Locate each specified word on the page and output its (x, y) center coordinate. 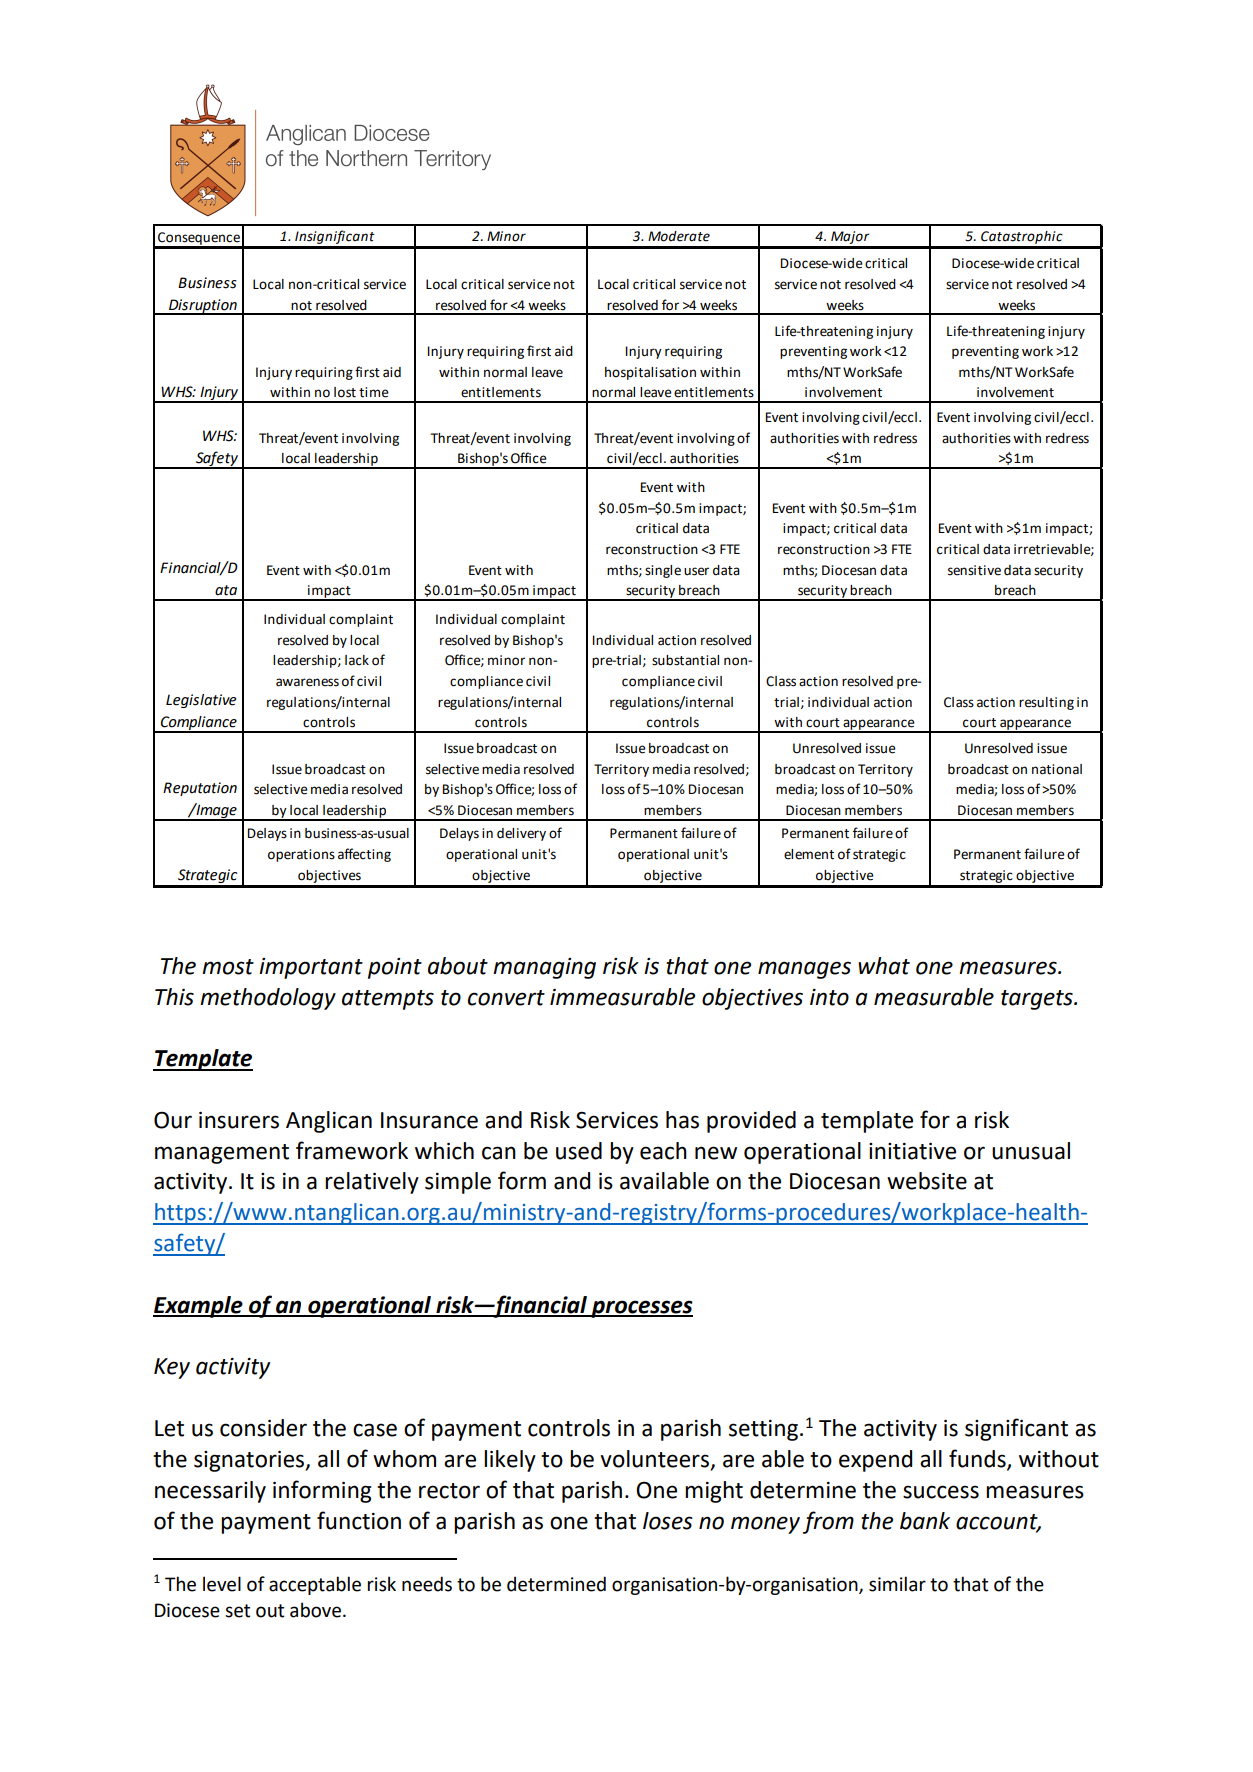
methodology (268, 999)
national (1057, 769)
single (663, 571)
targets (1038, 1000)
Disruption (203, 307)
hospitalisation (650, 373)
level (222, 1584)
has (682, 1120)
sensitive (974, 570)
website (927, 1181)
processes (641, 1309)
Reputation (200, 789)
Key (172, 1368)
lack (357, 660)
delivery (521, 834)
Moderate (679, 236)
